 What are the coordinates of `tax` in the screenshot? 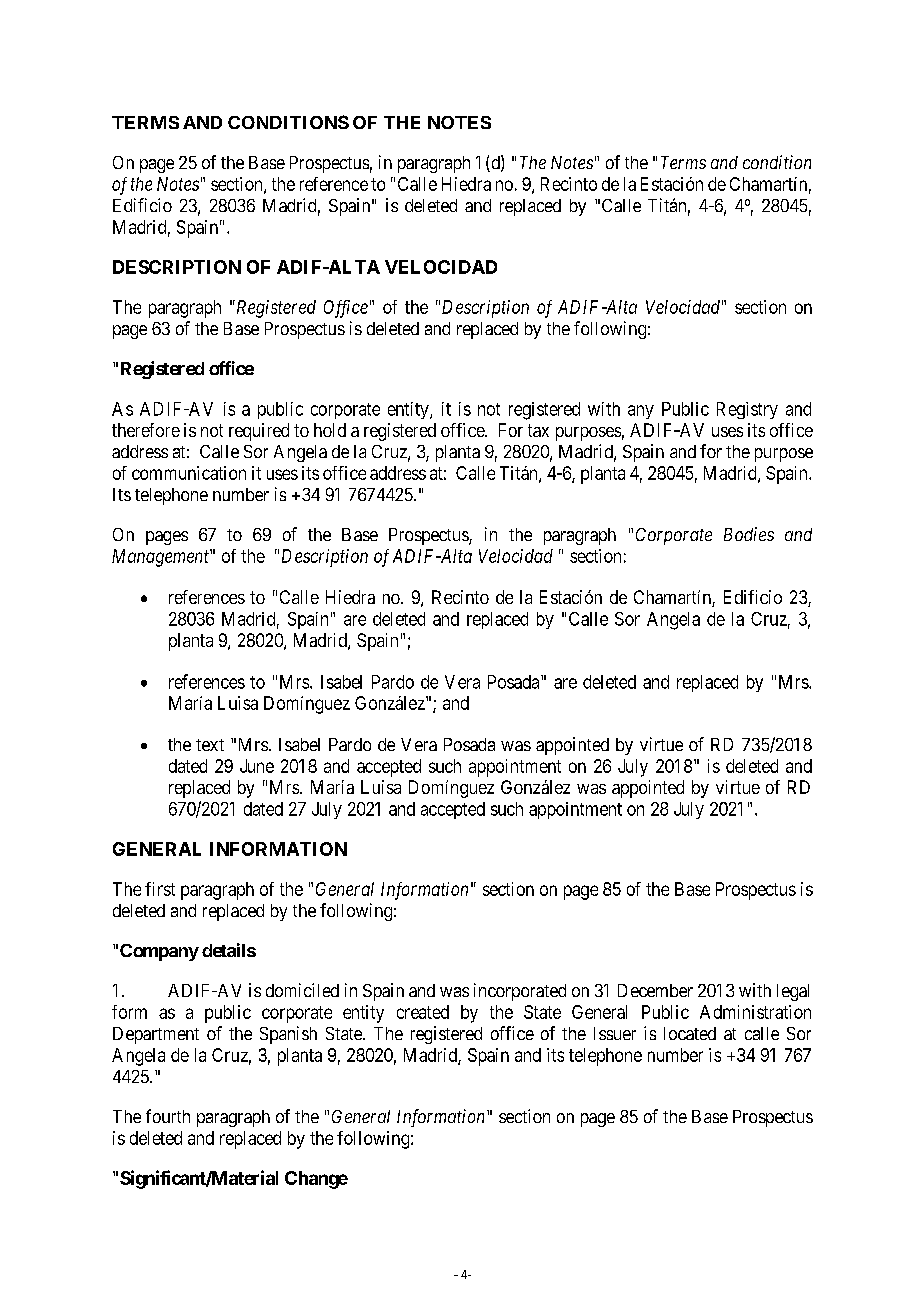 It's located at (538, 430).
